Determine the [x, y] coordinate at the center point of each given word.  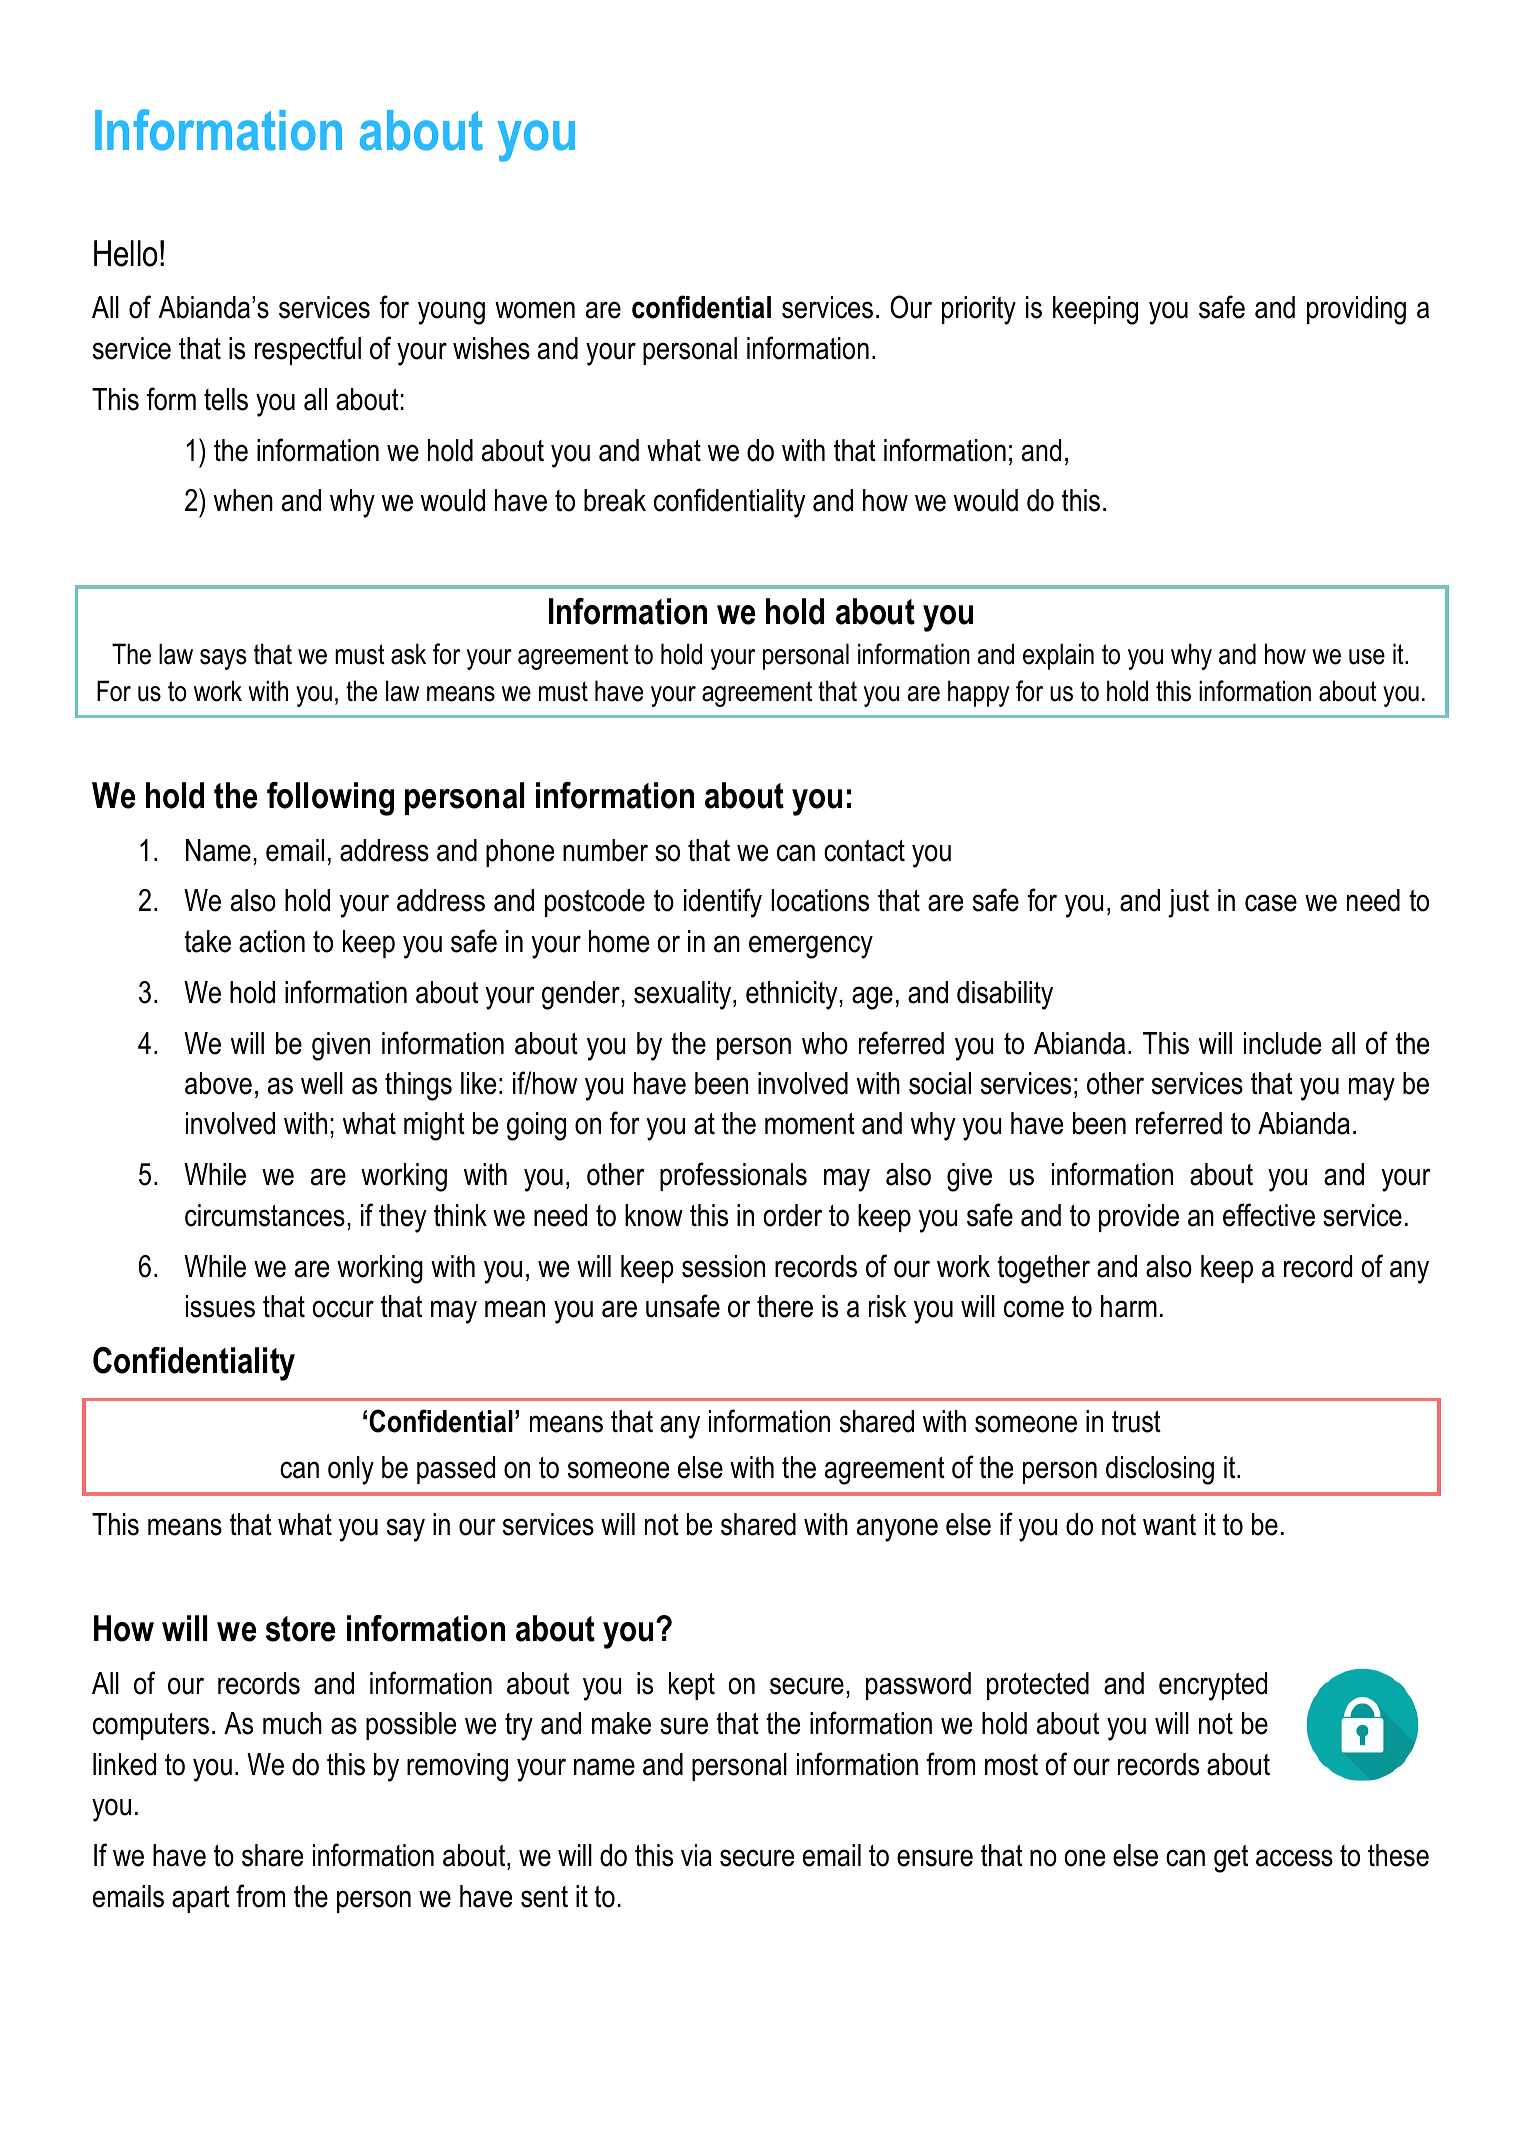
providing [1356, 310]
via [696, 1855]
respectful [308, 350]
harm [1129, 1306]
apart [201, 1899]
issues [220, 1306]
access [1294, 1858]
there [785, 1306]
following [330, 799]
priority [979, 310]
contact [864, 851]
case [1271, 903]
